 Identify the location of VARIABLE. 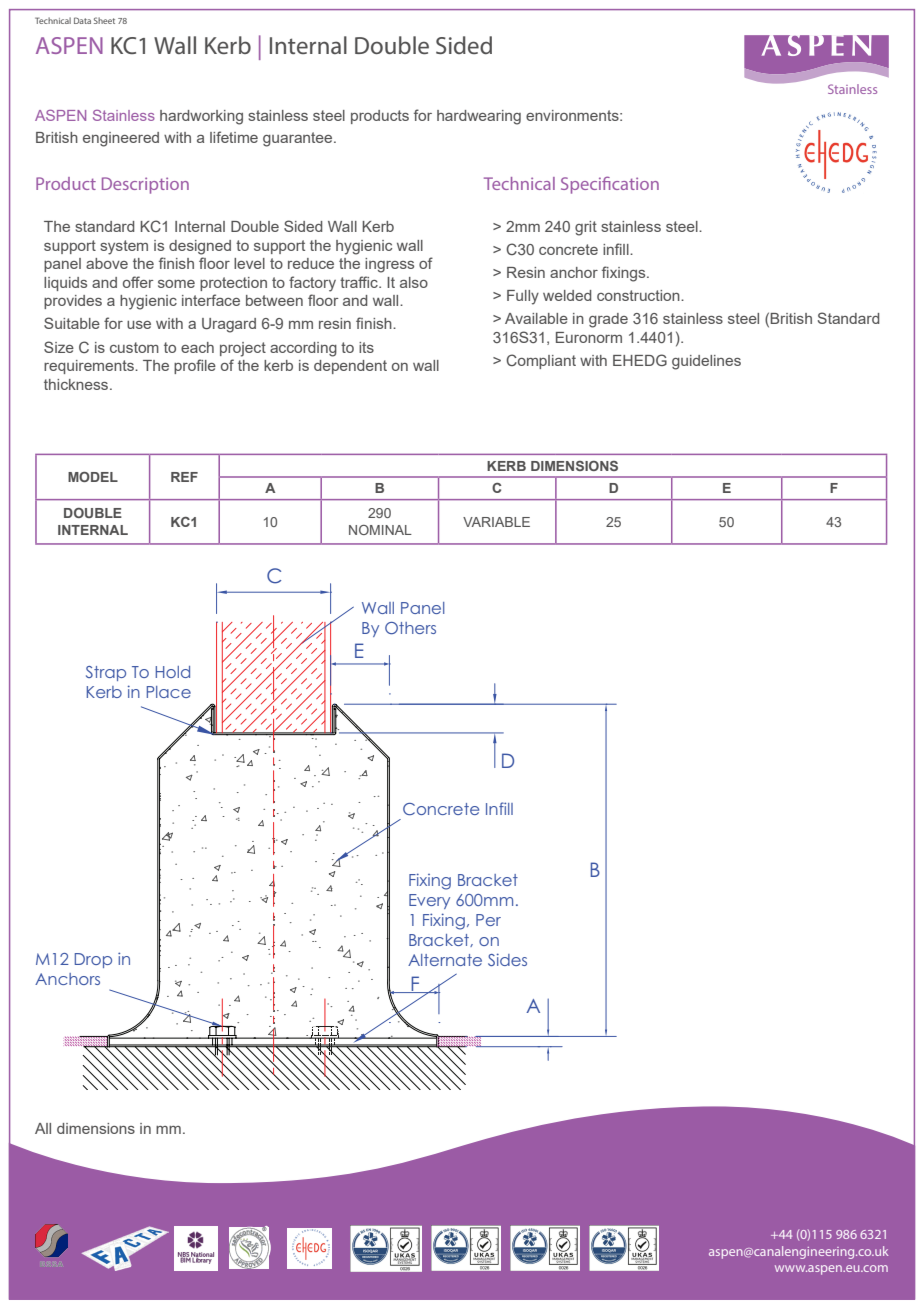
(496, 522).
